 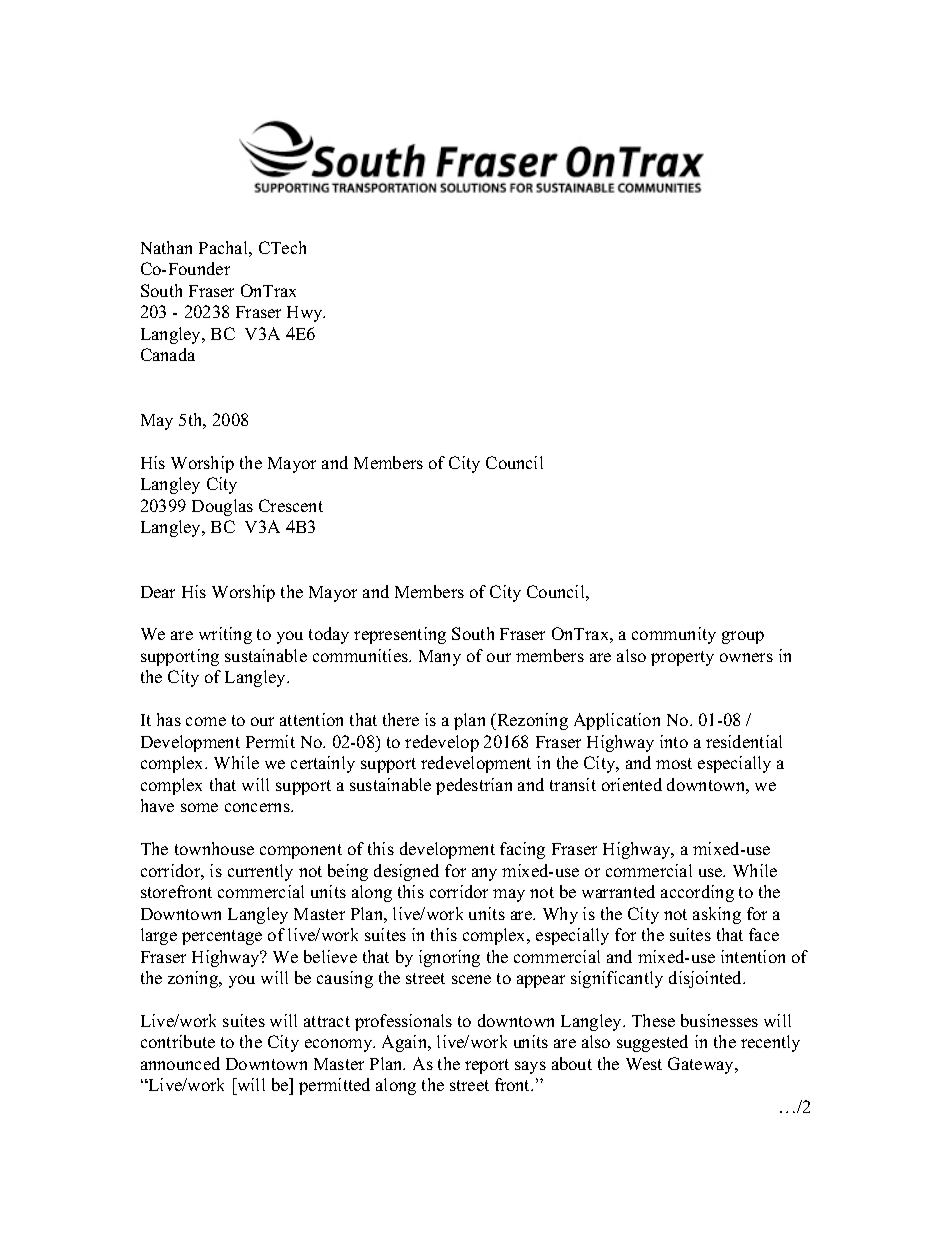 What do you see at coordinates (166, 247) in the page?
I see `Nathan` at bounding box center [166, 247].
